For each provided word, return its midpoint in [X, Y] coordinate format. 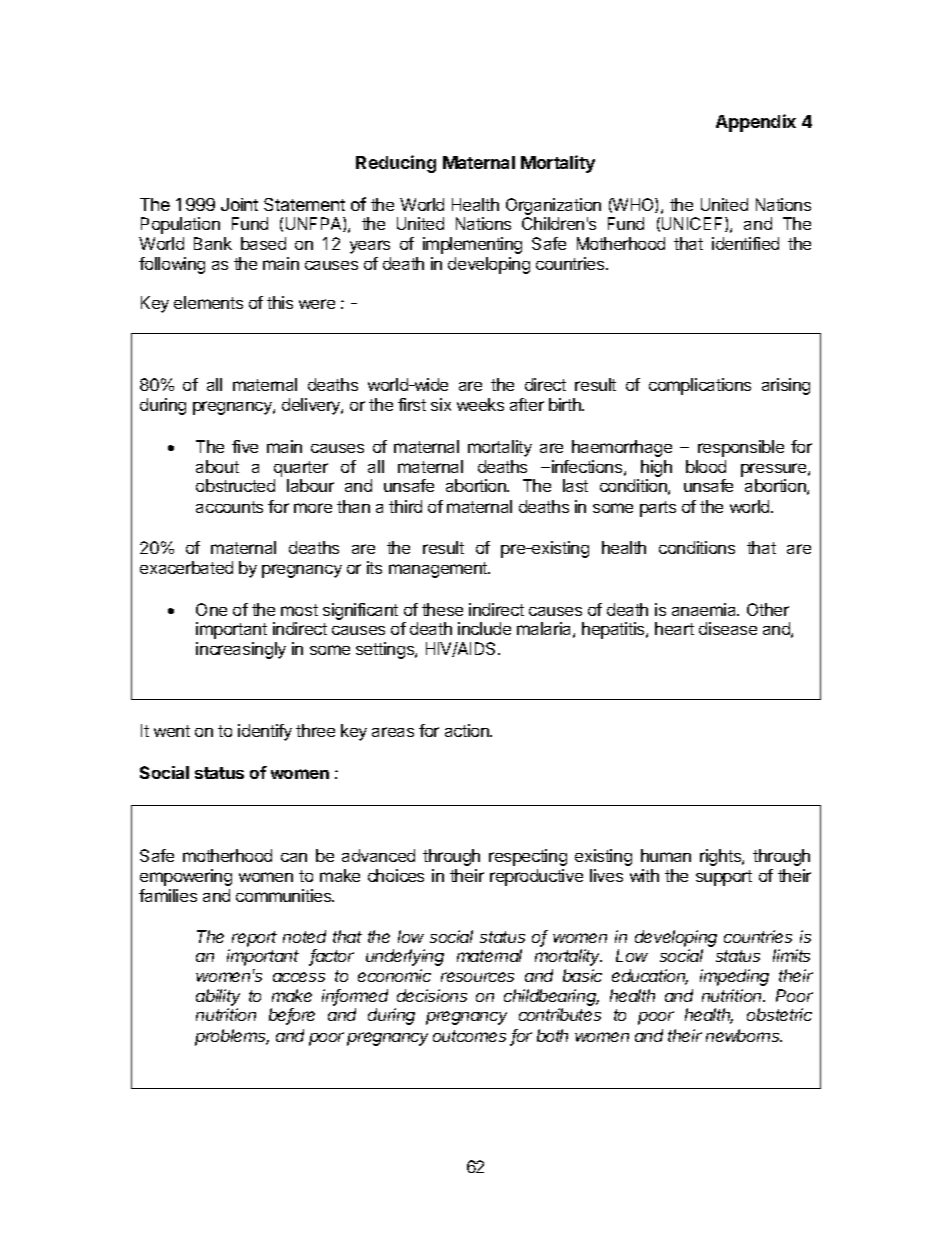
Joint [239, 204]
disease [728, 628]
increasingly [241, 650]
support [724, 878]
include [484, 628]
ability [218, 997]
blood [706, 466]
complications [700, 386]
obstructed [235, 485]
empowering [186, 877]
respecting [528, 857]
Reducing [396, 164]
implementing [472, 245]
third [405, 506]
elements [208, 302]
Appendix [756, 123]
